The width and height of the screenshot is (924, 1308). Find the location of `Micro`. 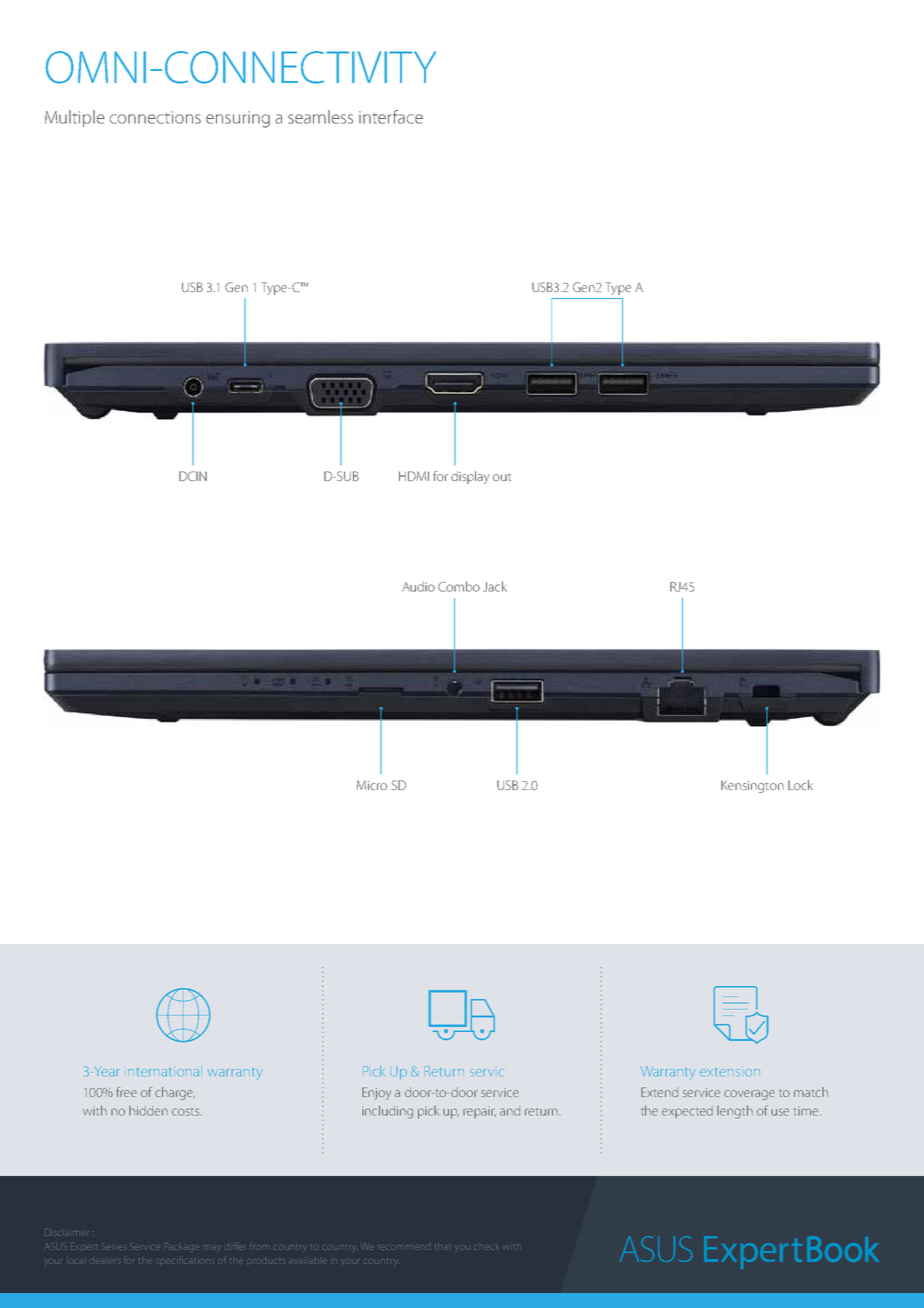

Micro is located at coordinates (372, 785).
